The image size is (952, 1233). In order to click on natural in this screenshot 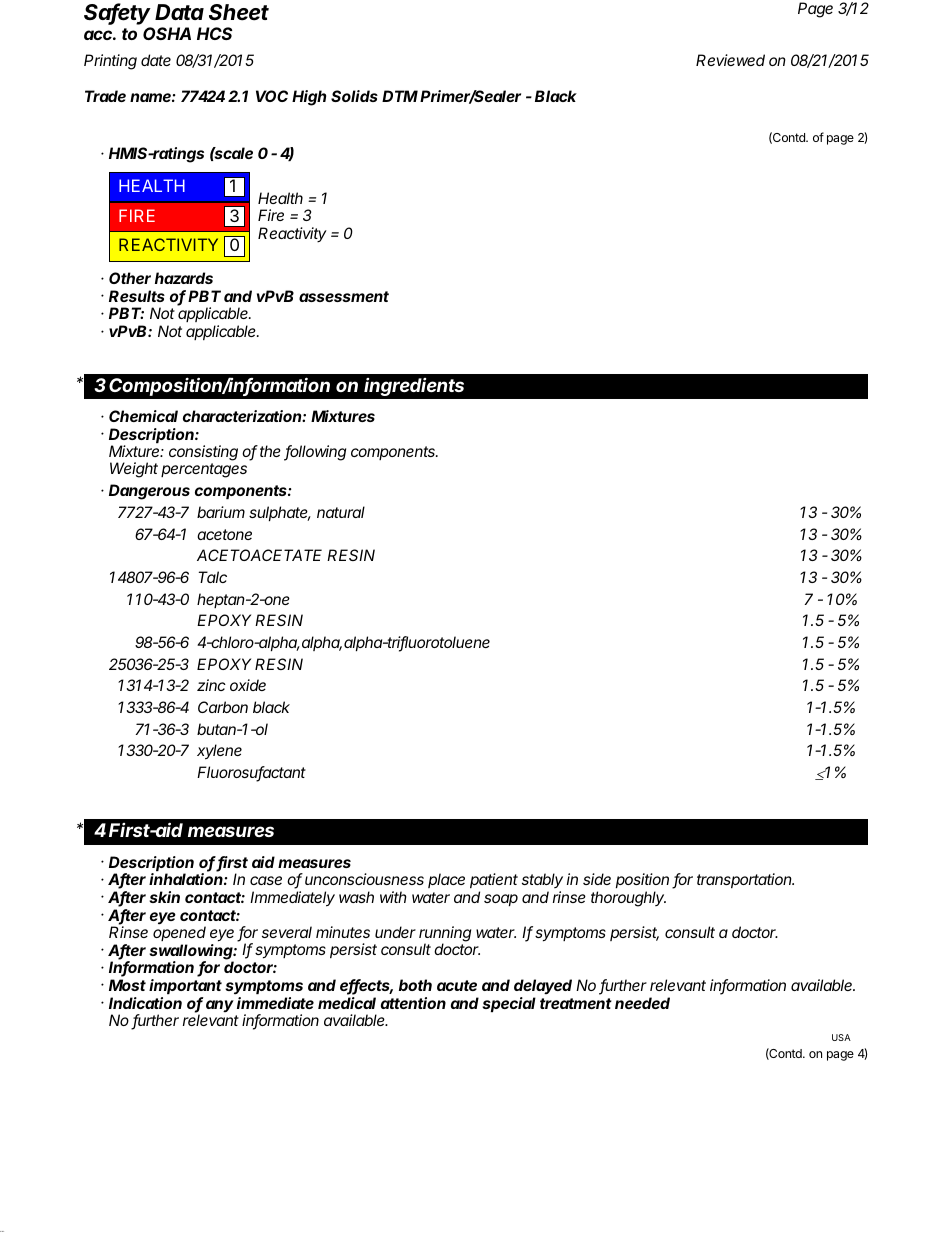, I will do `click(341, 512)`.
